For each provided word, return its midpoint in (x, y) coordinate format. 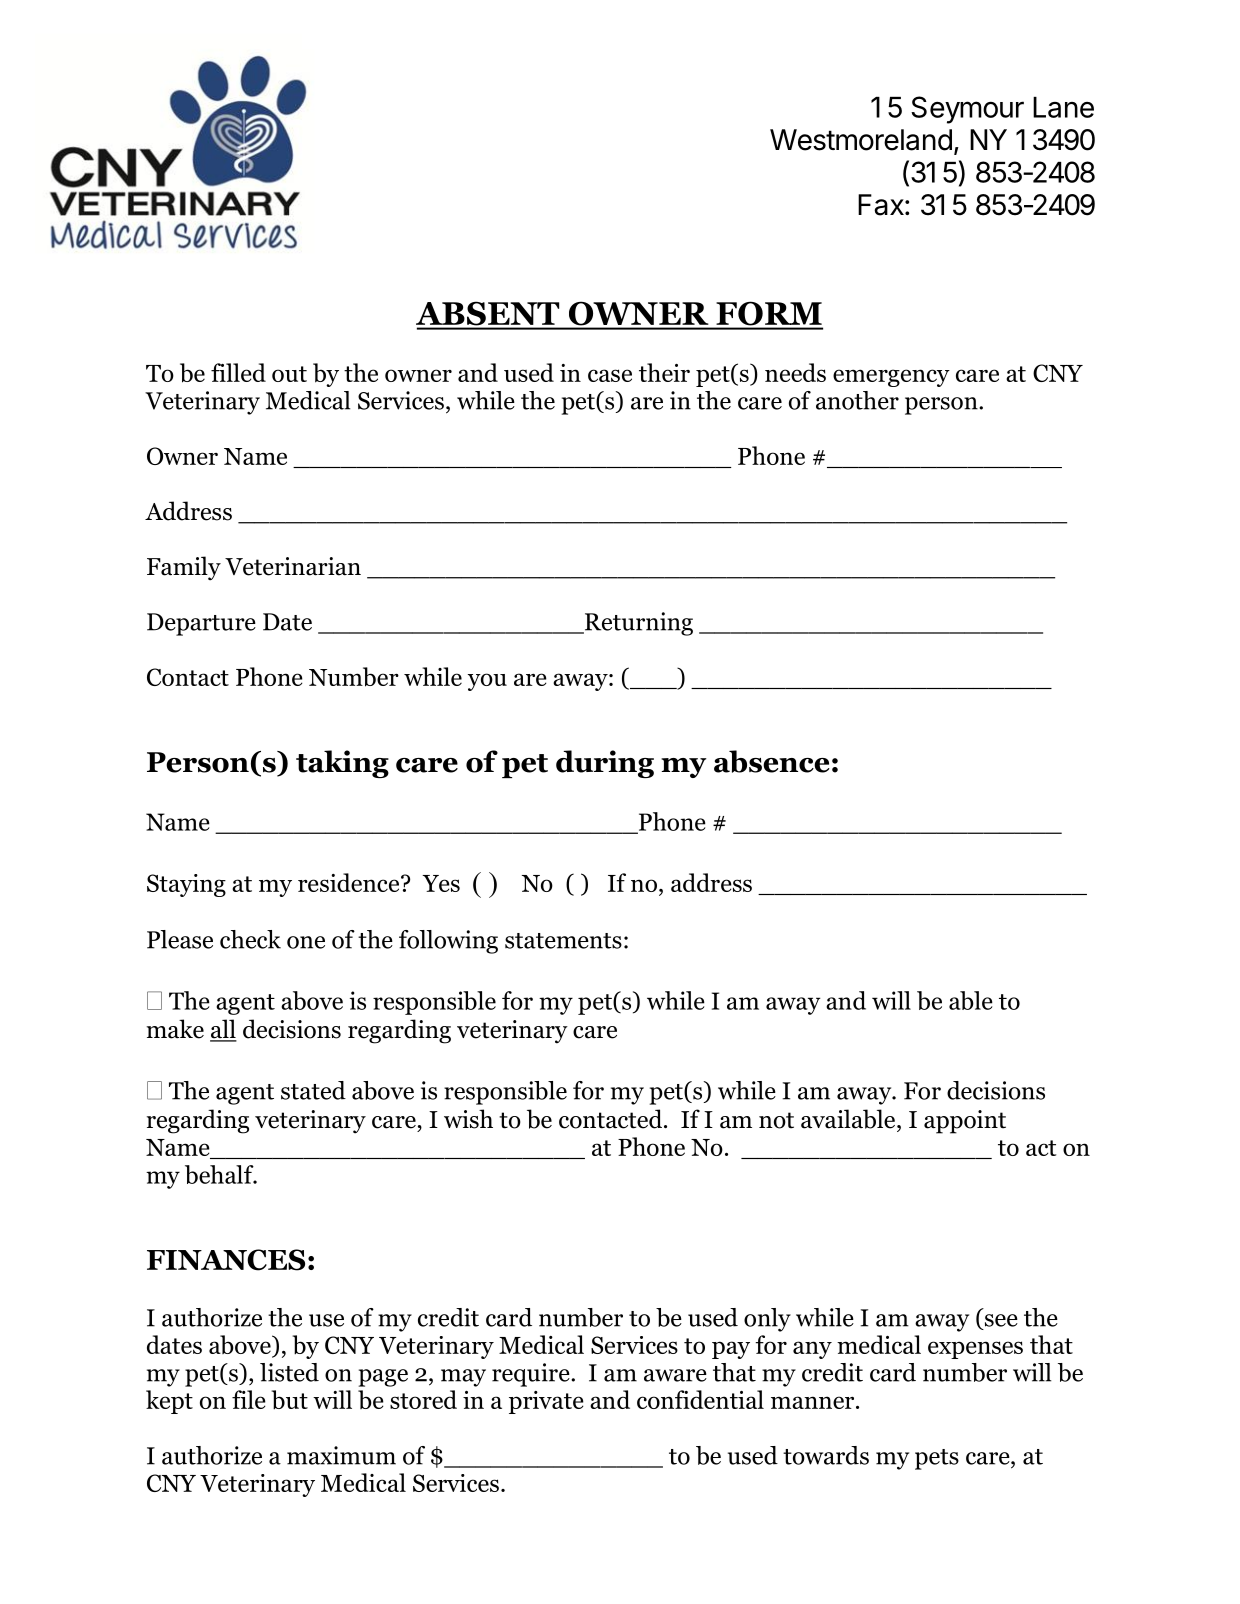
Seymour (967, 110)
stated (313, 1090)
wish (468, 1119)
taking (342, 764)
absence (772, 761)
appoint (965, 1122)
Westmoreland (861, 140)
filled (238, 372)
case (610, 375)
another (857, 400)
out (289, 374)
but (289, 1399)
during (605, 764)
